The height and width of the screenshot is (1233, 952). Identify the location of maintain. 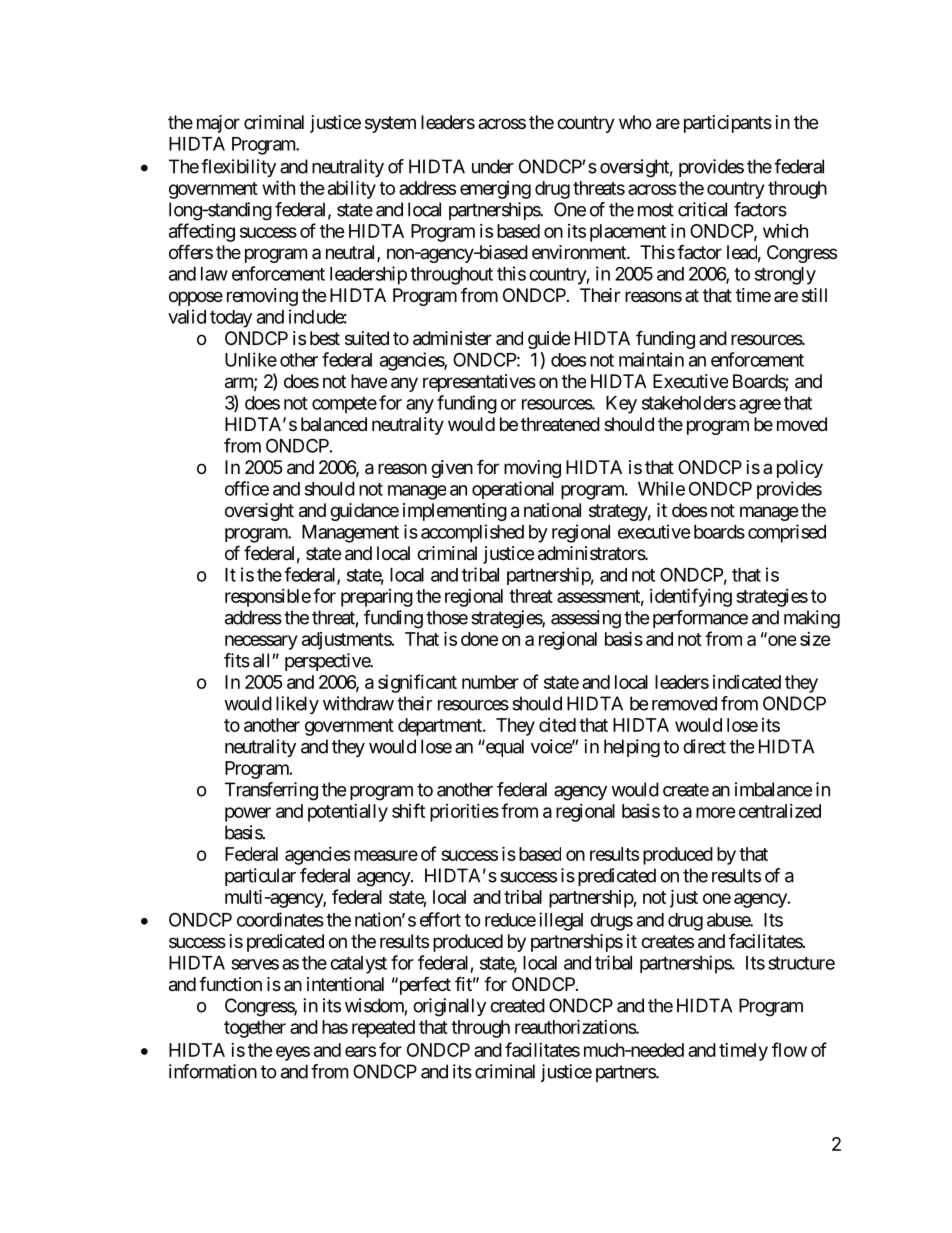
(651, 359).
